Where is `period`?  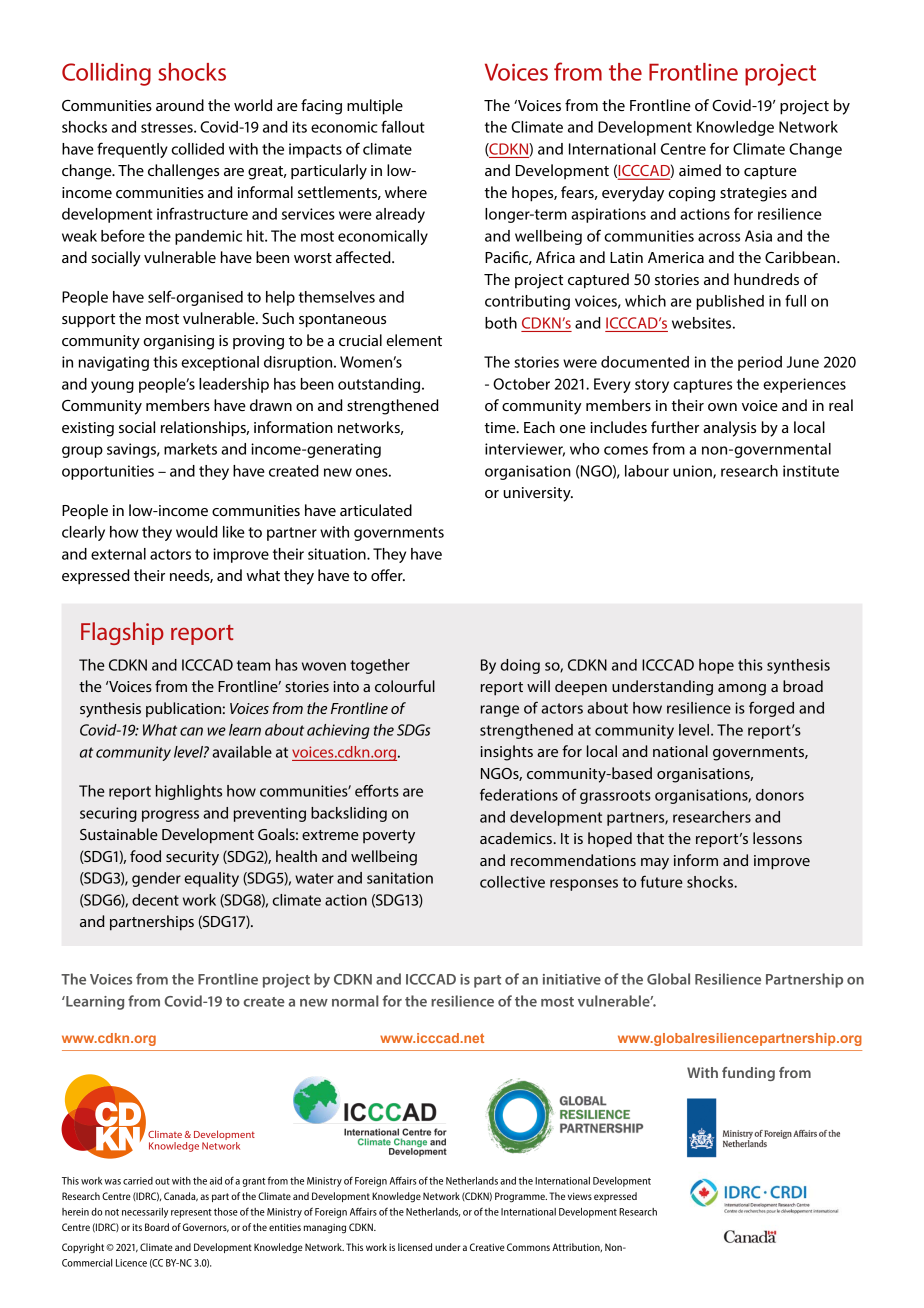 period is located at coordinates (760, 363).
